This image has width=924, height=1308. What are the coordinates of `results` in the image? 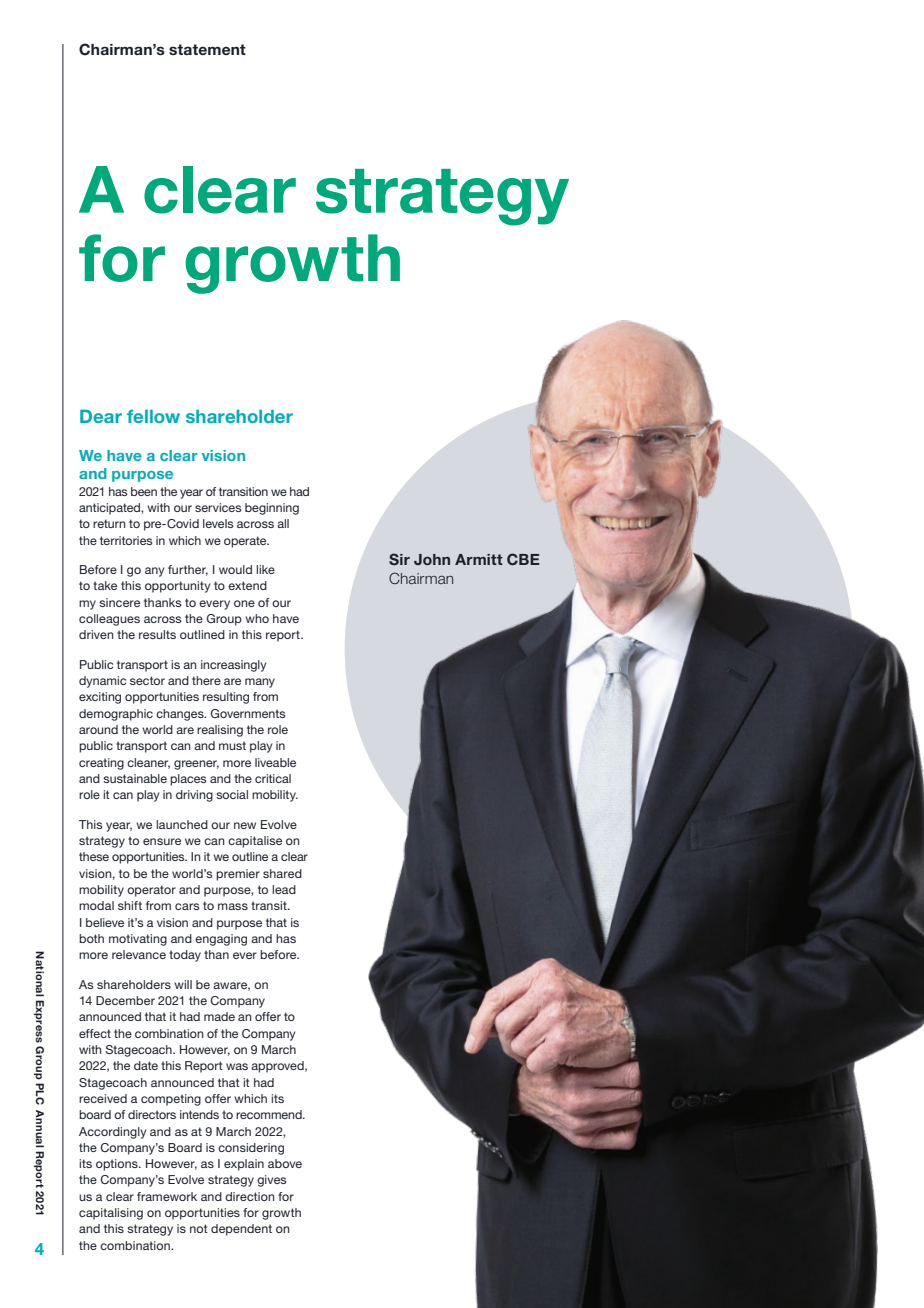 It's located at (157, 634).
